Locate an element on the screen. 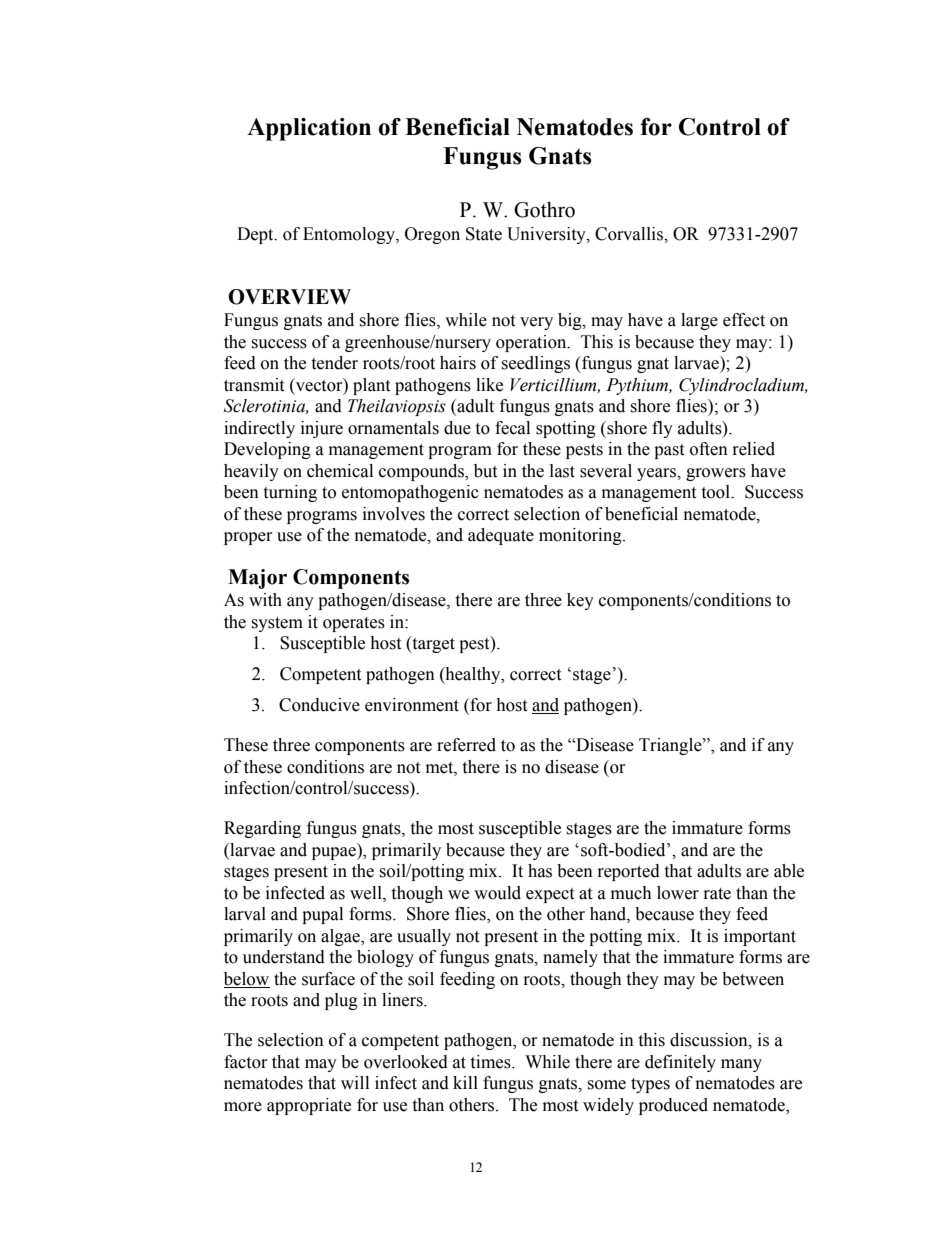  appropriate is located at coordinates (309, 1106).
